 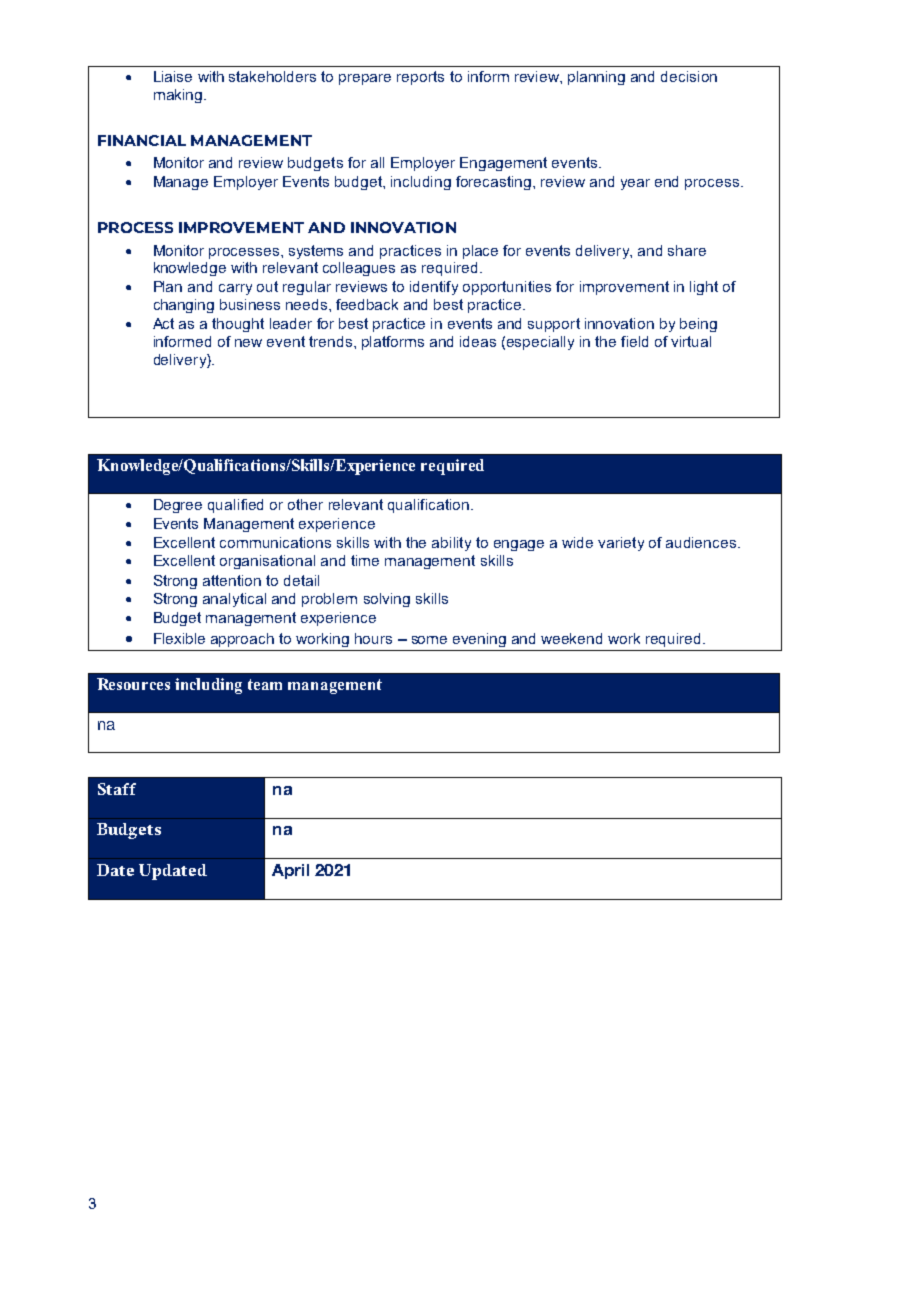 I want to click on making, so click(x=178, y=96).
